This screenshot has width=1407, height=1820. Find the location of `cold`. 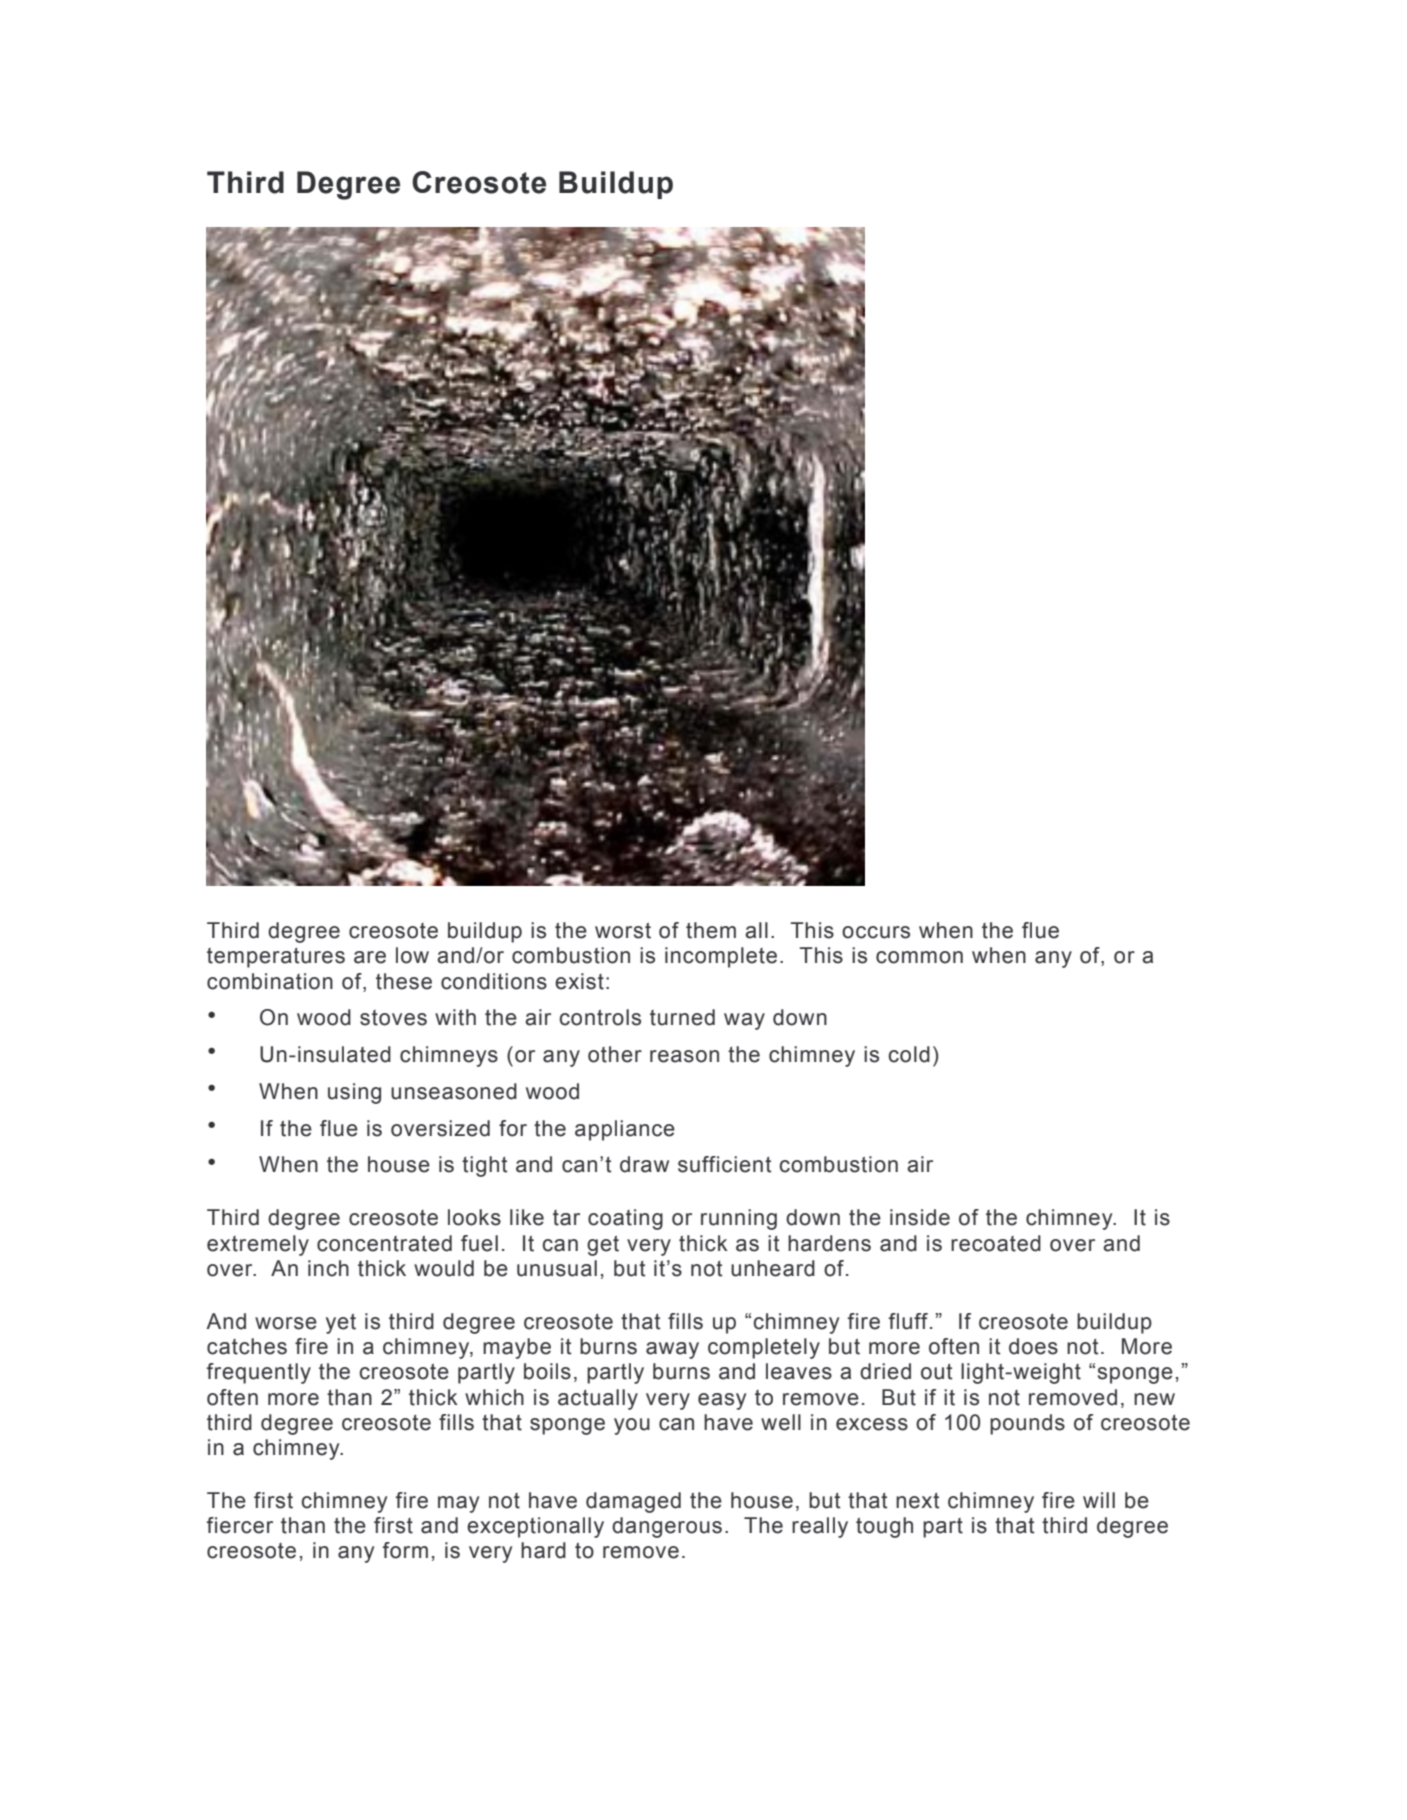

cold is located at coordinates (909, 1054).
